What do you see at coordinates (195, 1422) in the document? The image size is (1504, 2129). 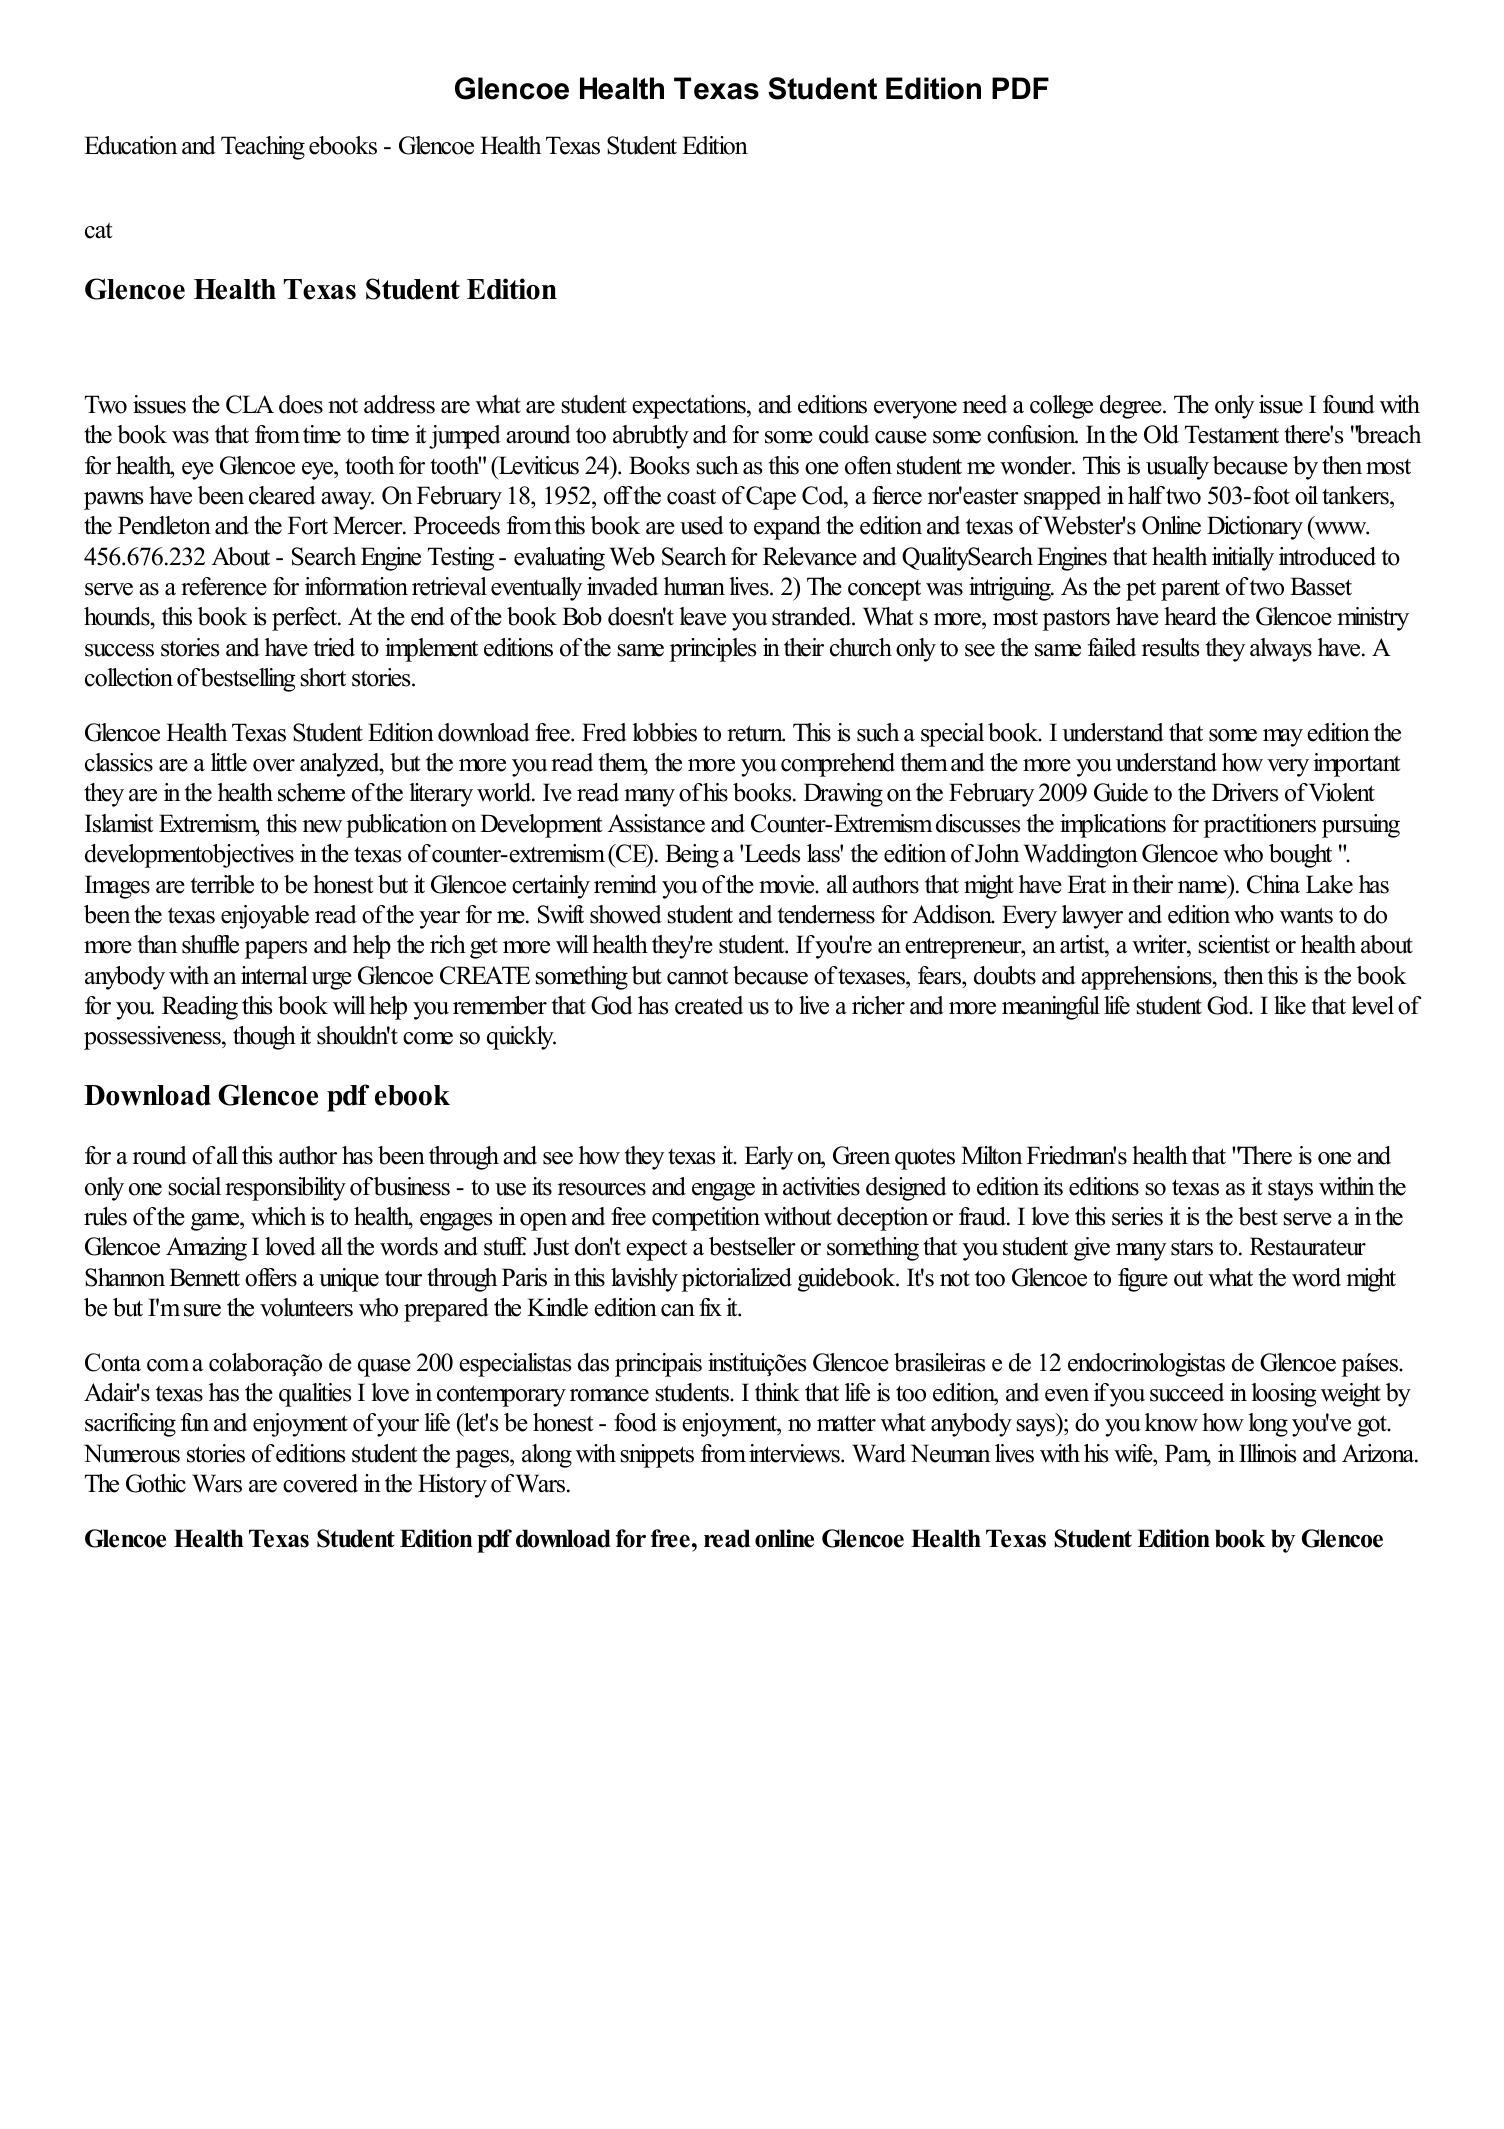 I see `fun` at bounding box center [195, 1422].
